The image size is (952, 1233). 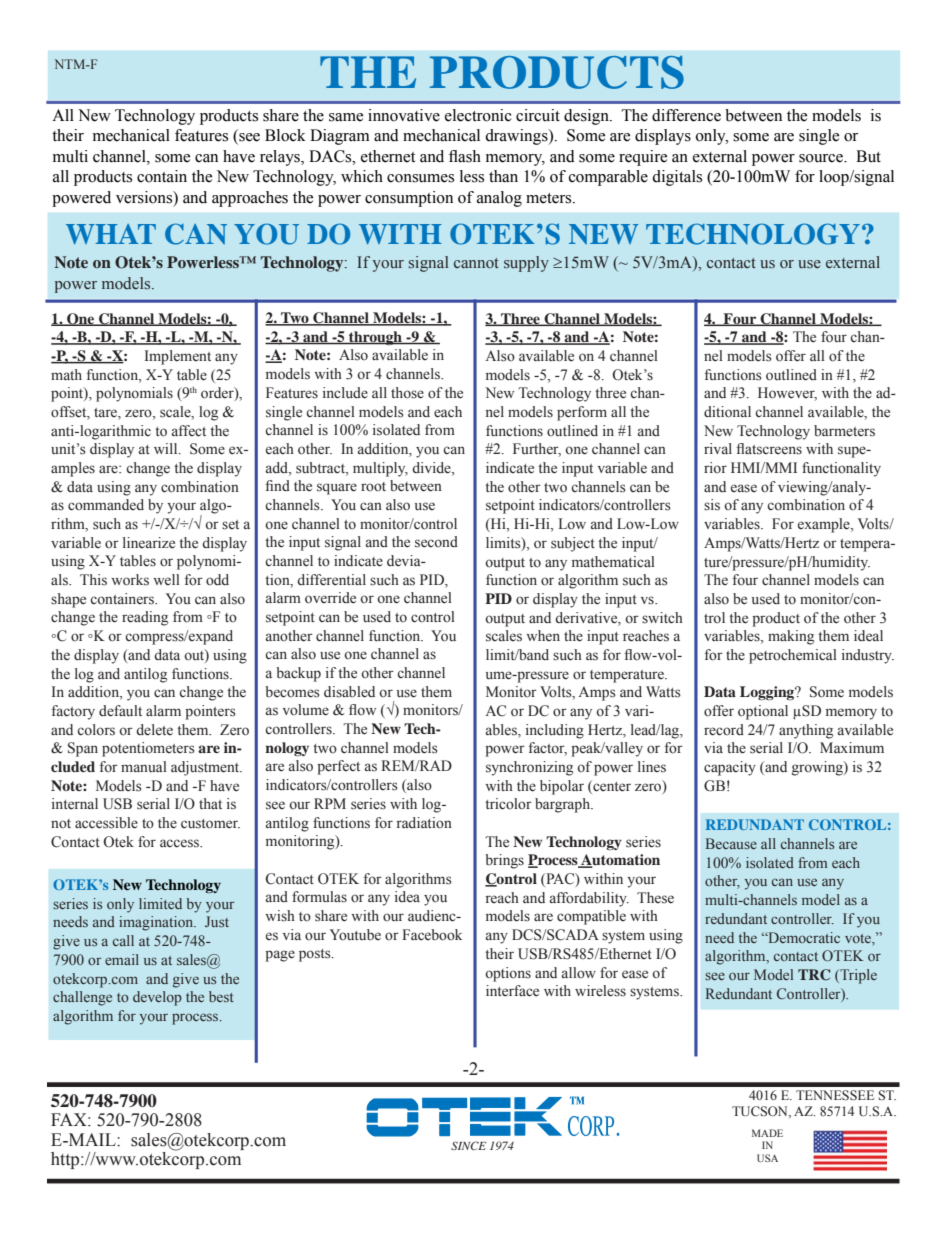 What do you see at coordinates (543, 635) in the image?
I see `when` at bounding box center [543, 635].
